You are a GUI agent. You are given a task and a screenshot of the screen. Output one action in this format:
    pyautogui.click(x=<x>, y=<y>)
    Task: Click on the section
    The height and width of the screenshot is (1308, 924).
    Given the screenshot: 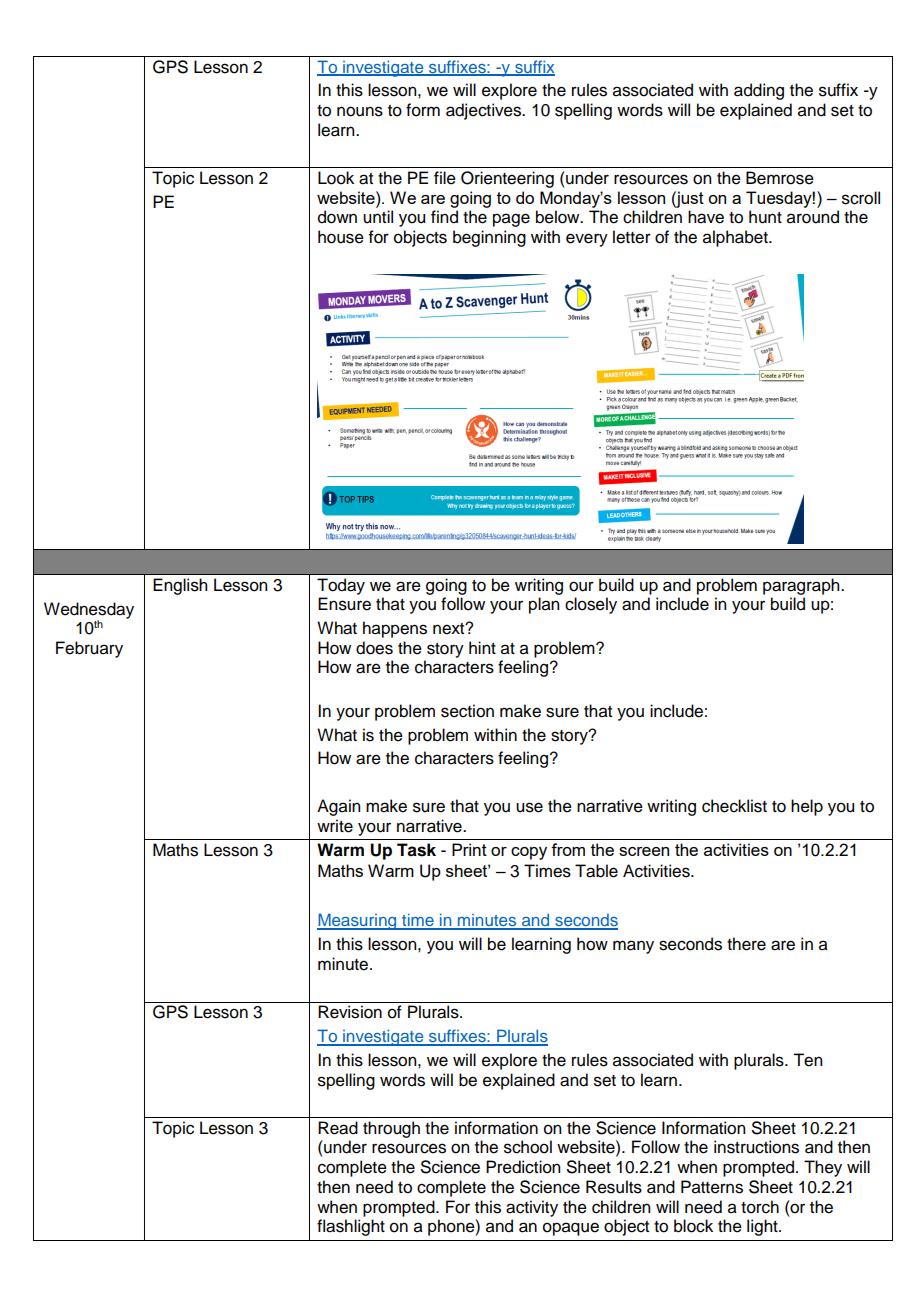 What is the action you would take?
    pyautogui.click(x=467, y=711)
